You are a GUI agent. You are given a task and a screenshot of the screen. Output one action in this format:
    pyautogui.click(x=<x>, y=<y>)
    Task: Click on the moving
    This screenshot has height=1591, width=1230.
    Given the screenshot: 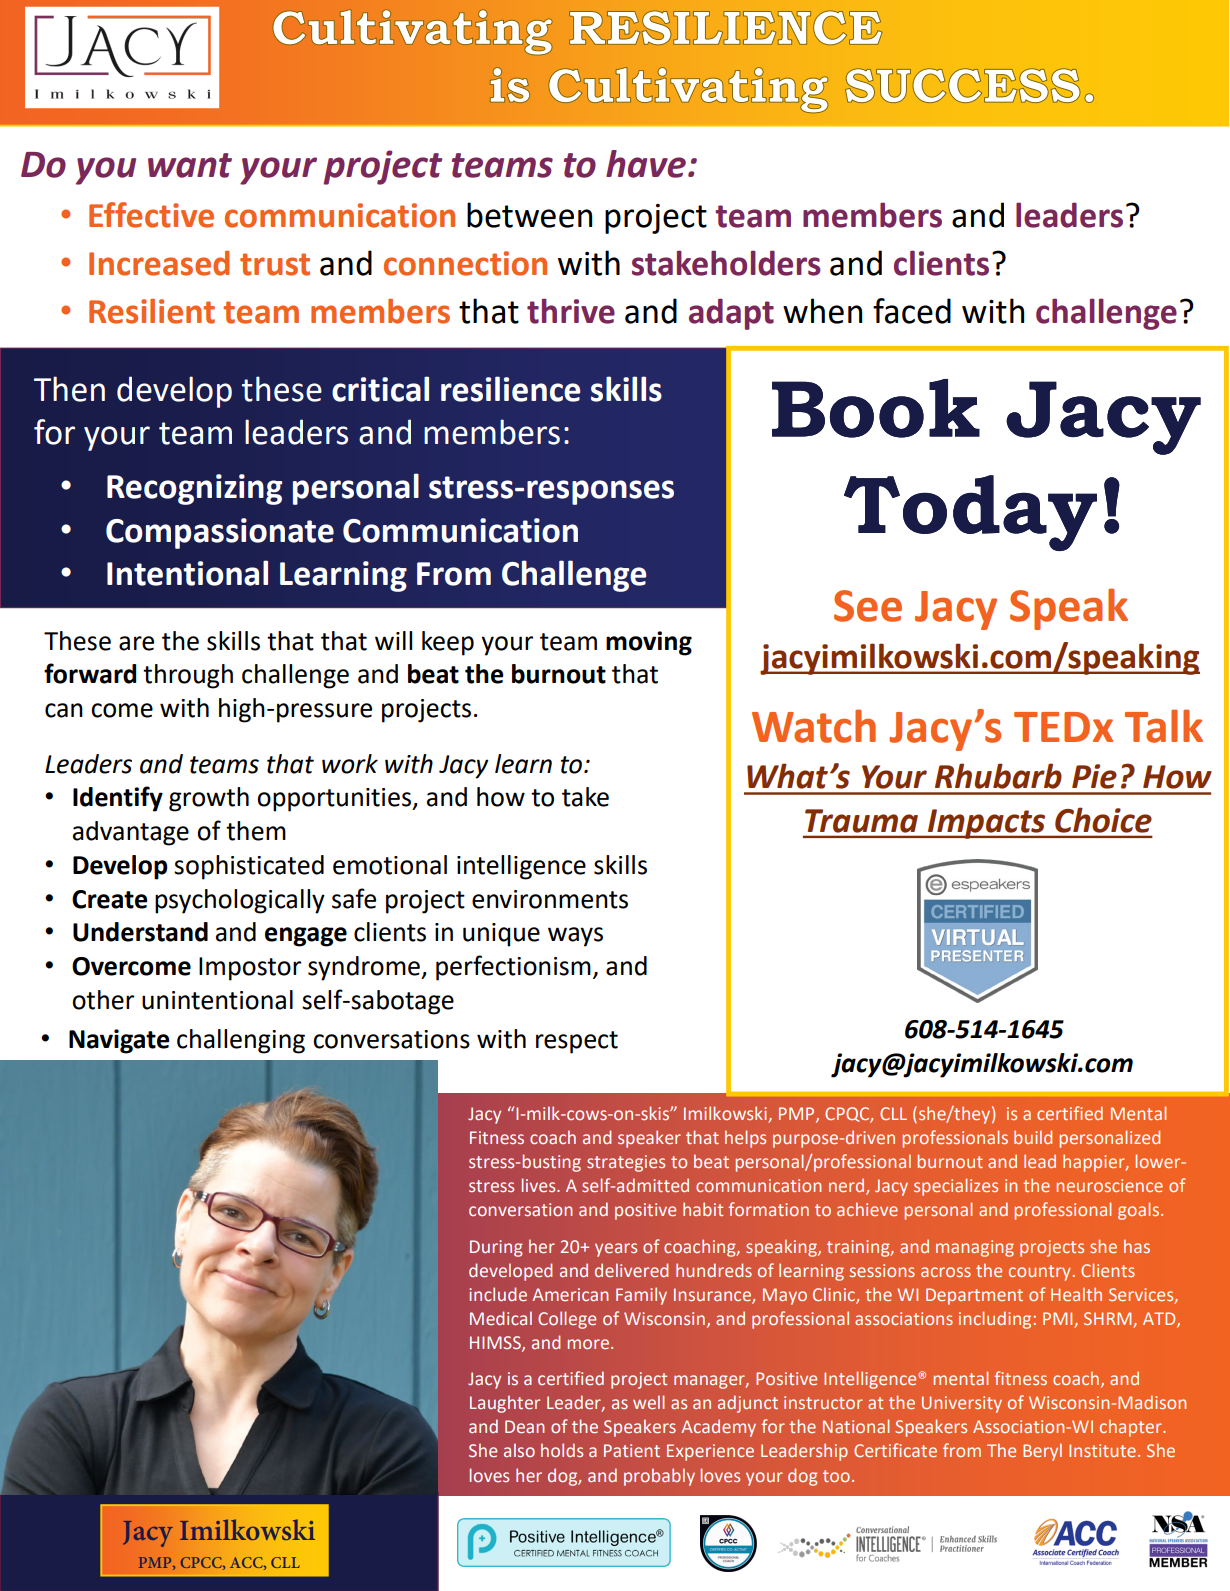 What is the action you would take?
    pyautogui.click(x=649, y=643)
